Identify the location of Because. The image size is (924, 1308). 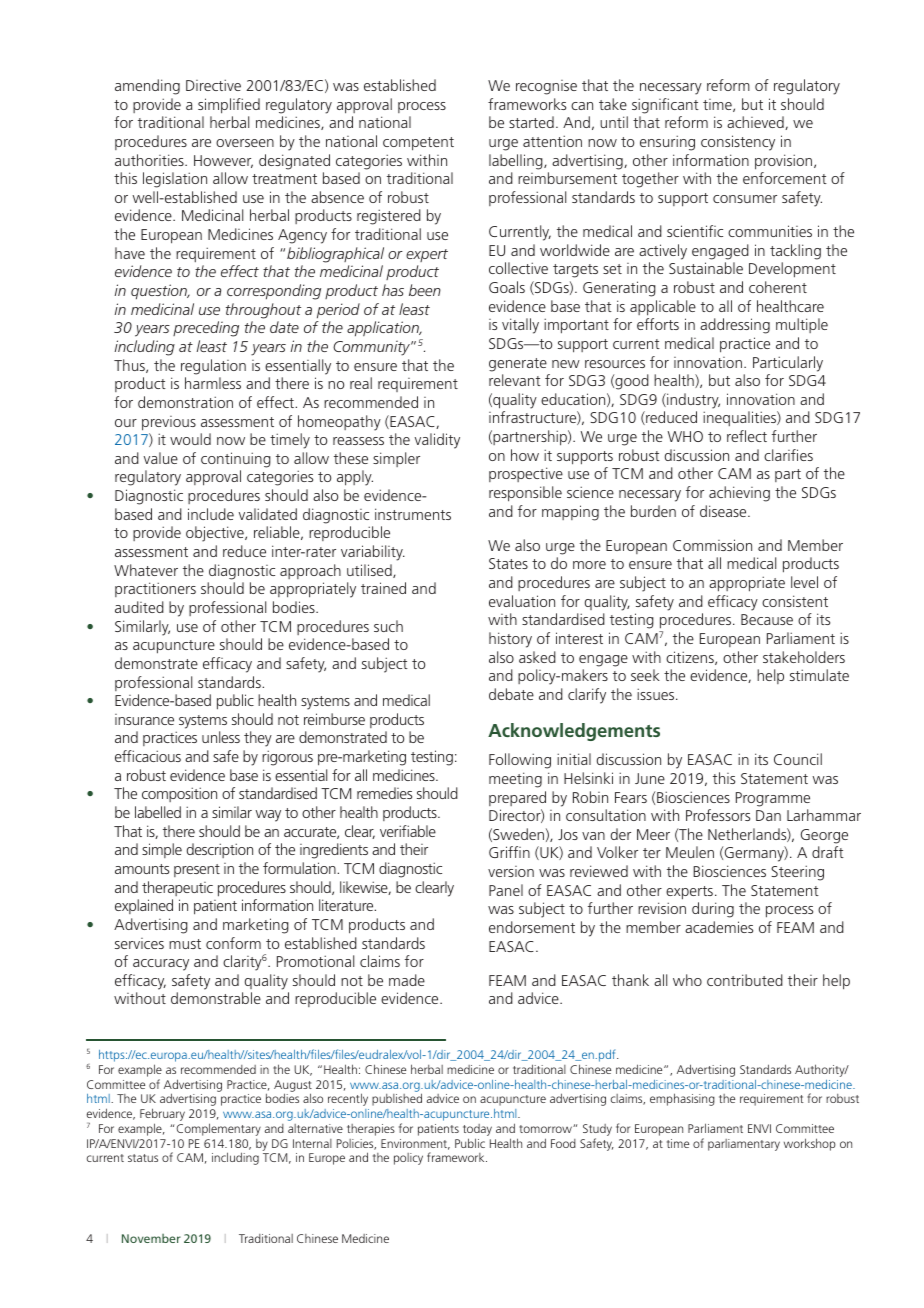
(767, 619).
